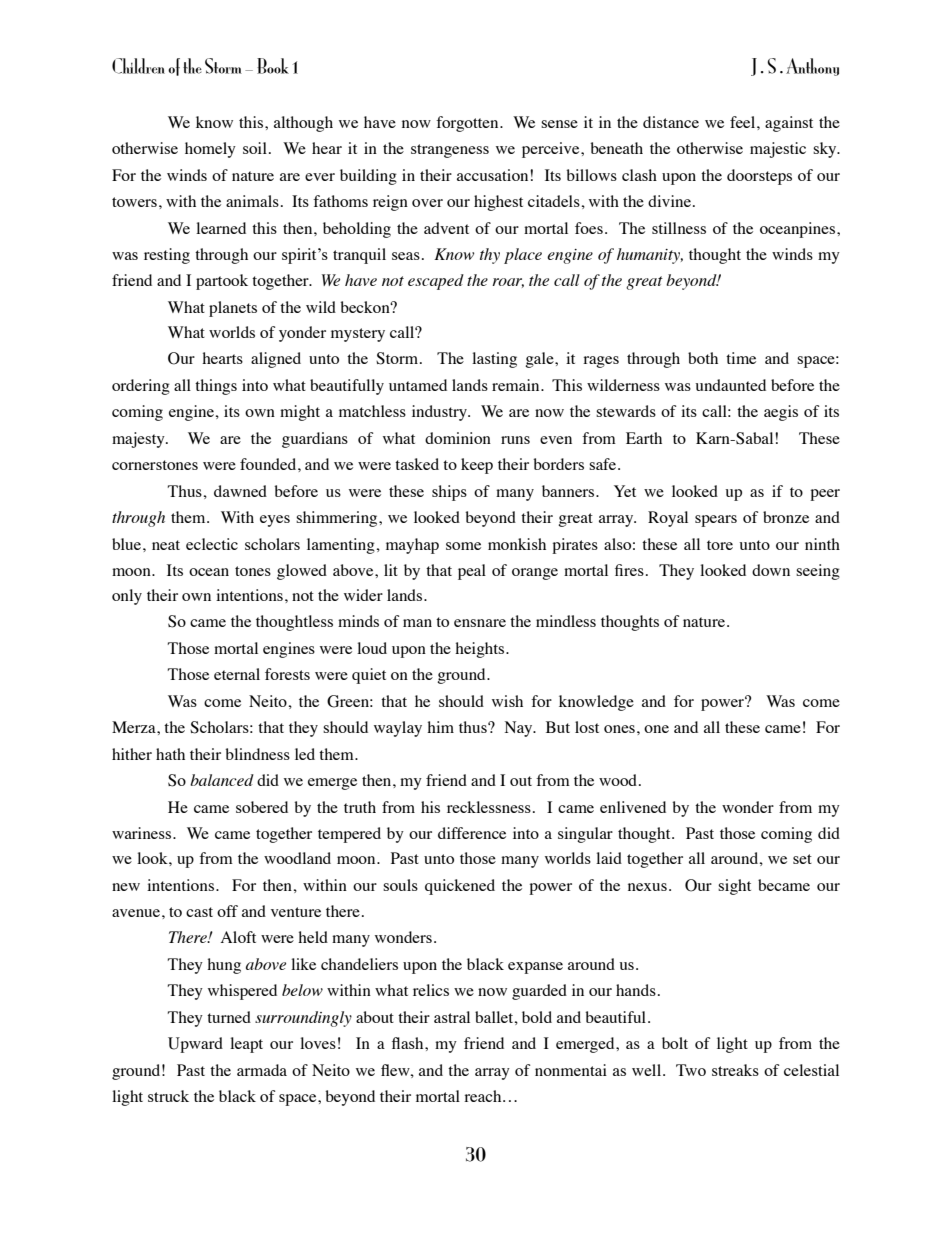  What do you see at coordinates (735, 1070) in the image?
I see `streaks` at bounding box center [735, 1070].
